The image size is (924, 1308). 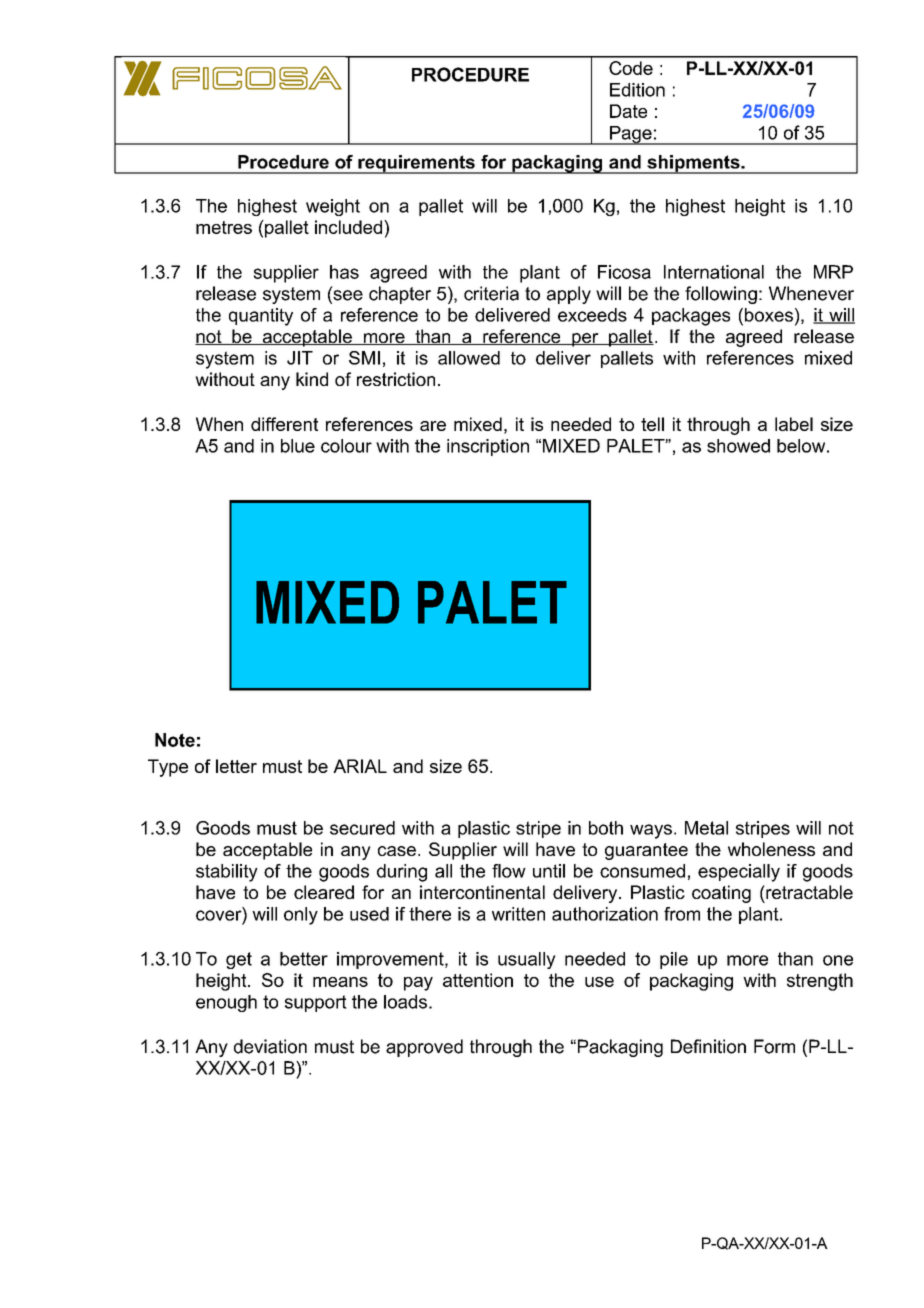 What do you see at coordinates (416, 164) in the page?
I see `requirements` at bounding box center [416, 164].
